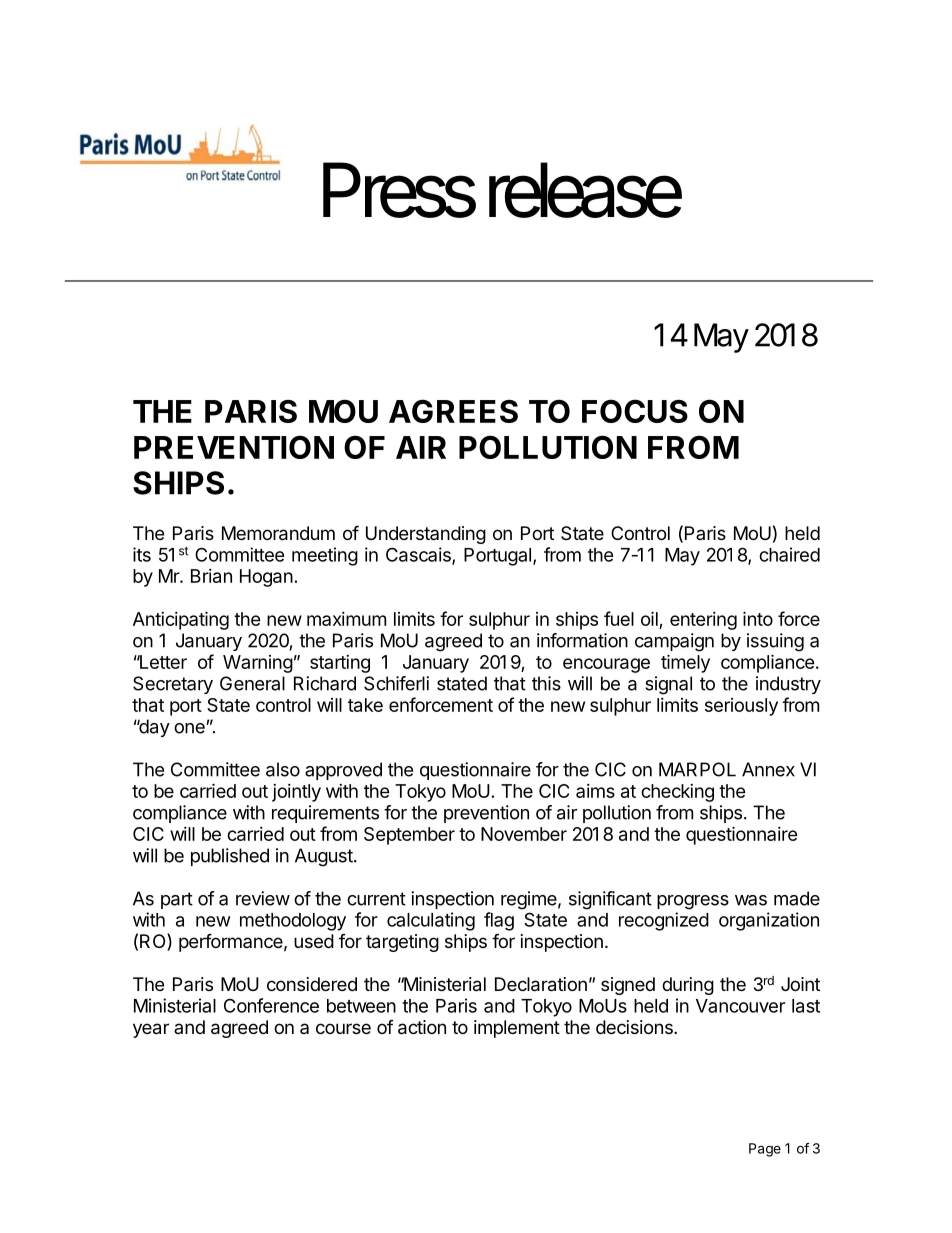  Describe the element at coordinates (278, 533) in the screenshot. I see `Memorandum` at that location.
